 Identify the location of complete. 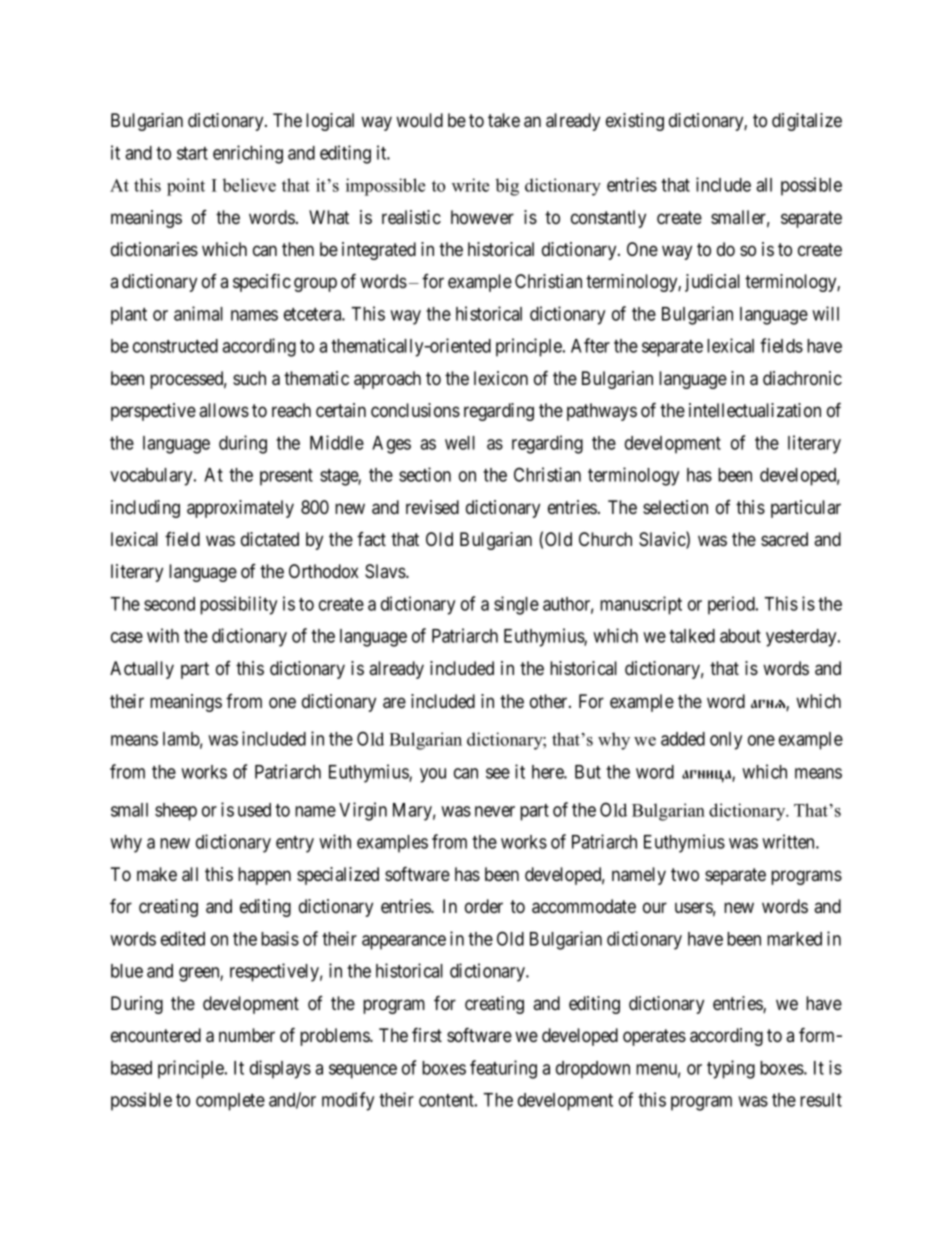
(230, 1102).
